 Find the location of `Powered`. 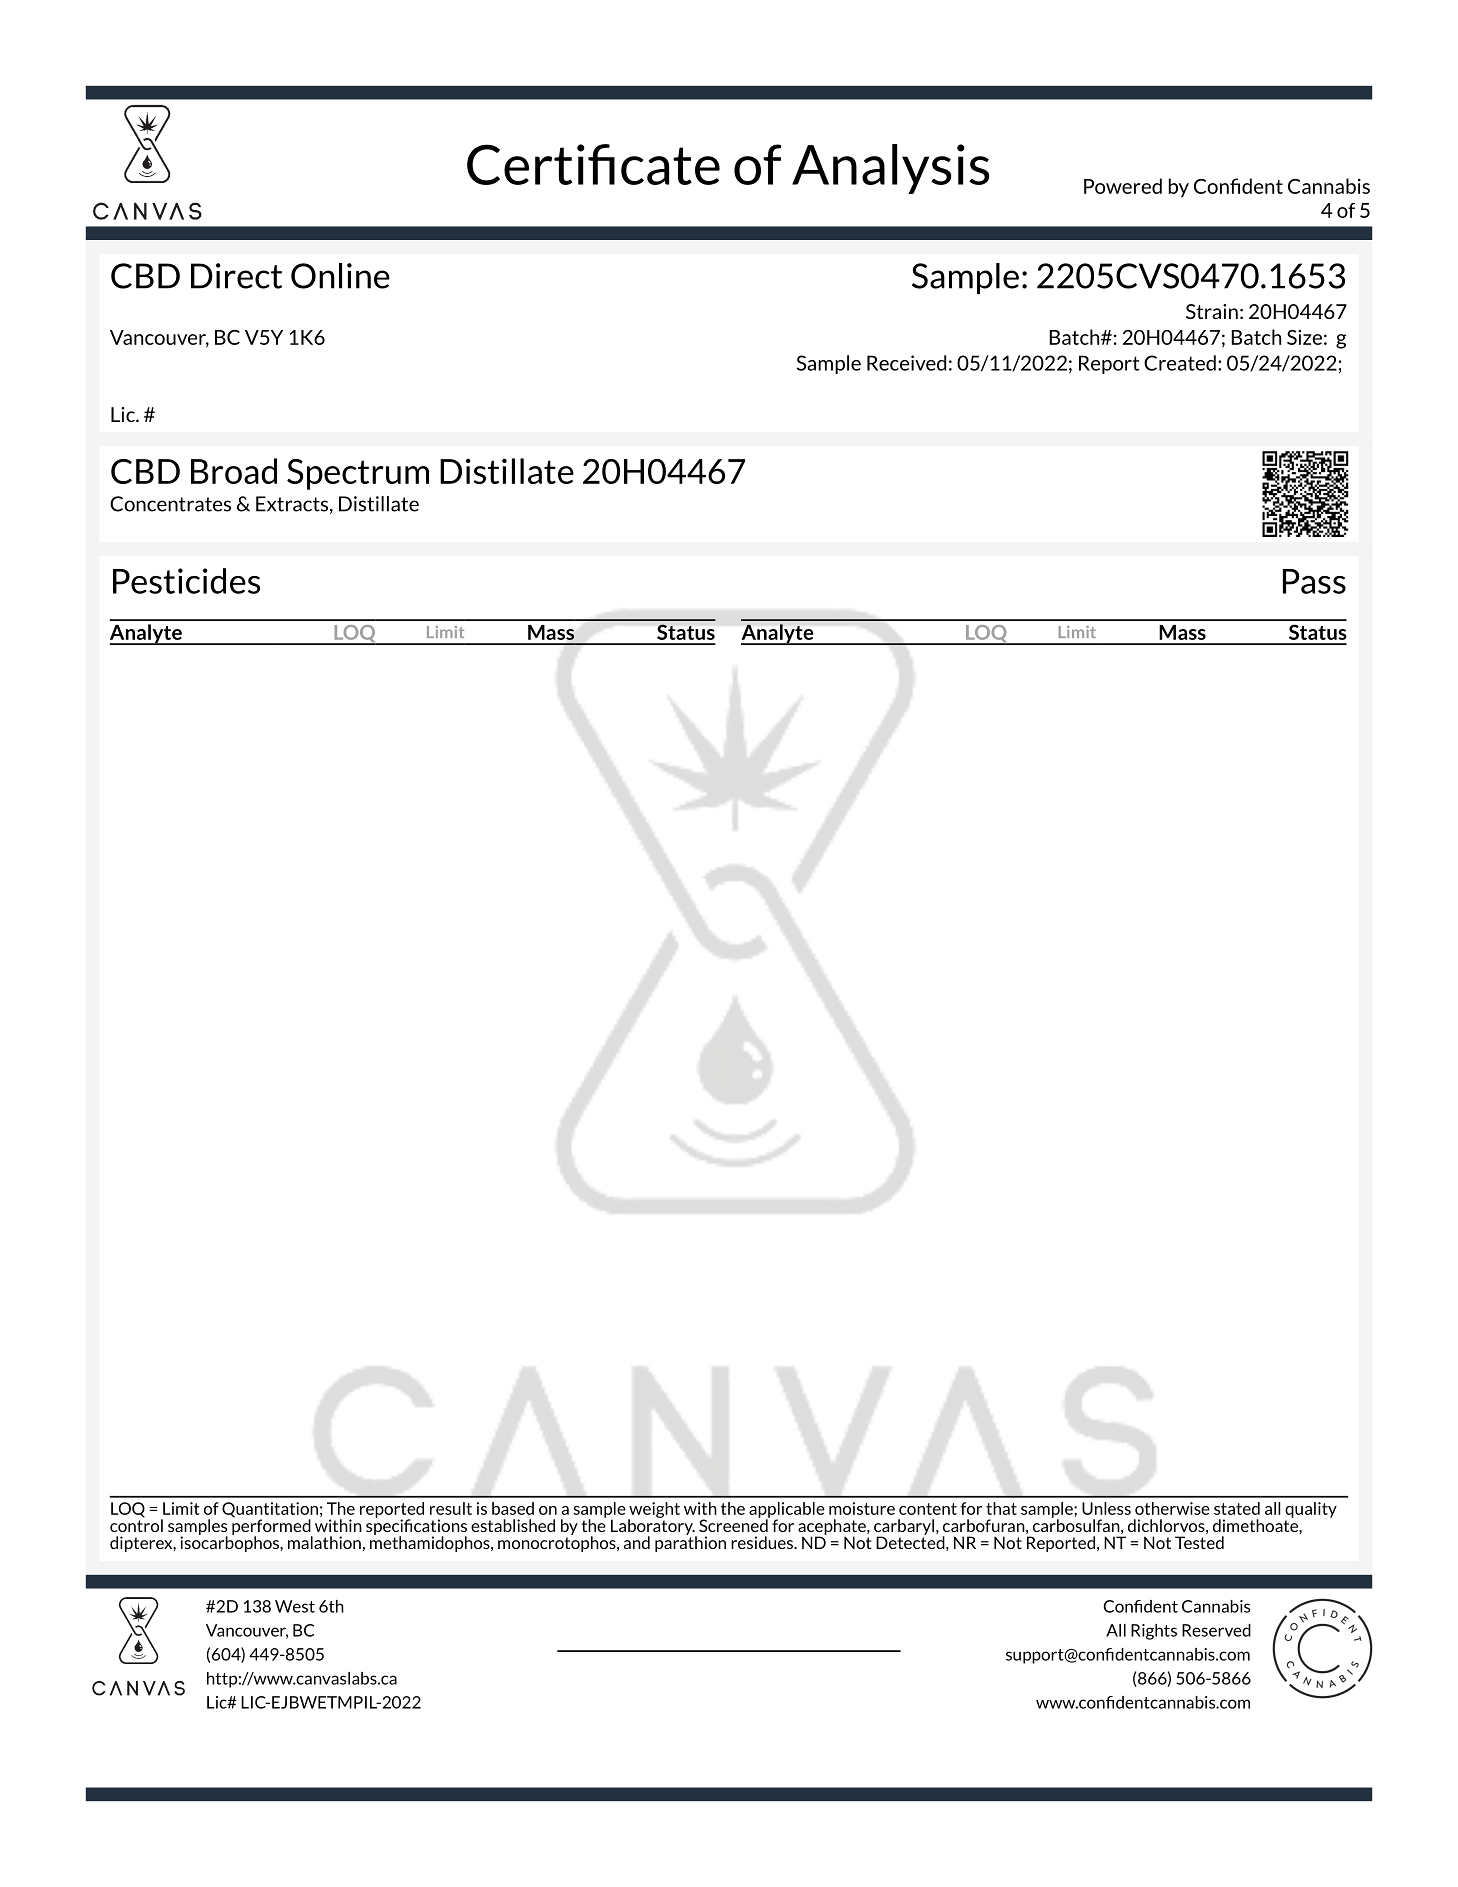

Powered is located at coordinates (1123, 186).
